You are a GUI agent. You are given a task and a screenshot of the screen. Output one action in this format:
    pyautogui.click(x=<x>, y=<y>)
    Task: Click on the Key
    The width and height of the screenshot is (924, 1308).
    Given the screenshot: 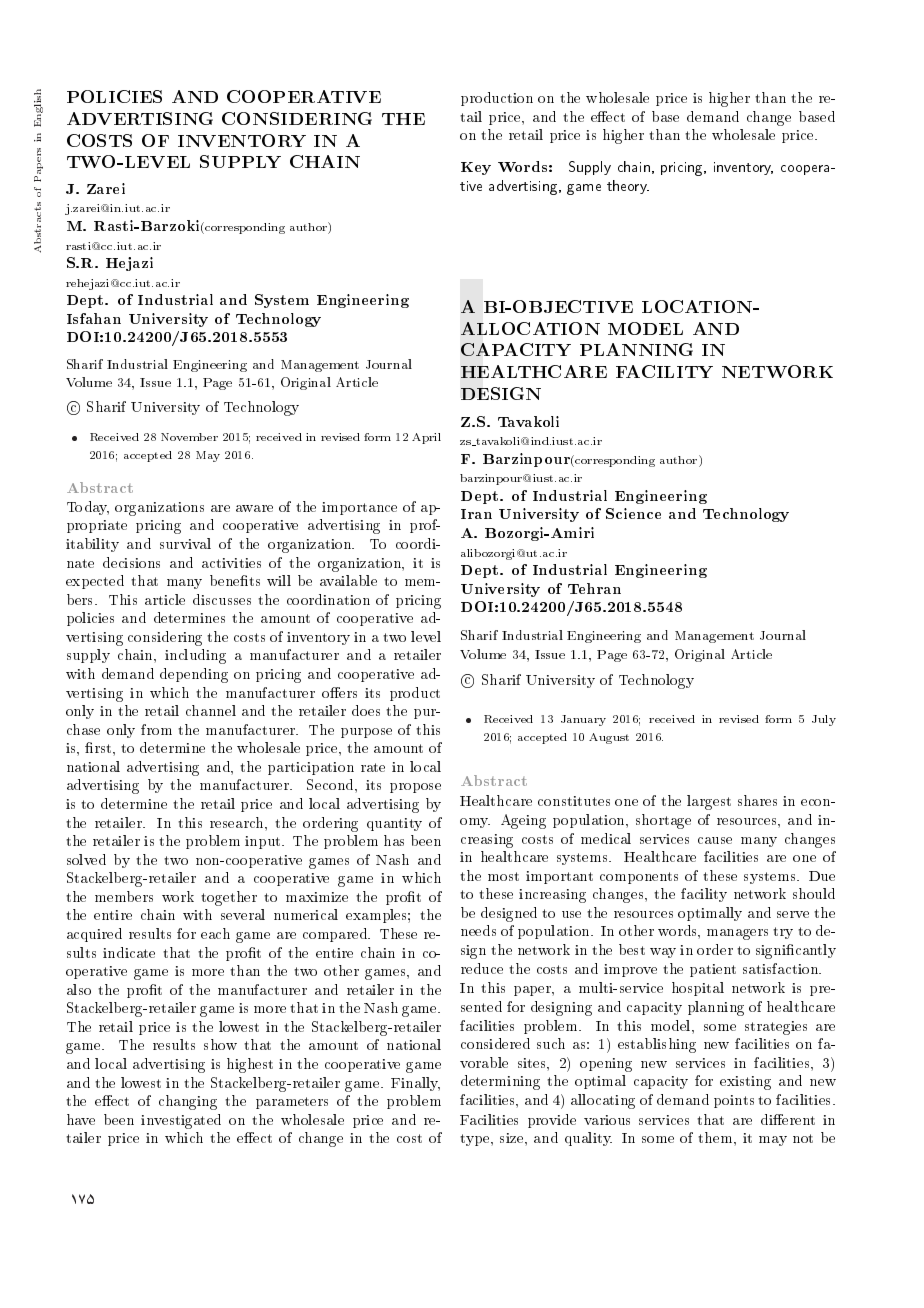 What is the action you would take?
    pyautogui.click(x=476, y=168)
